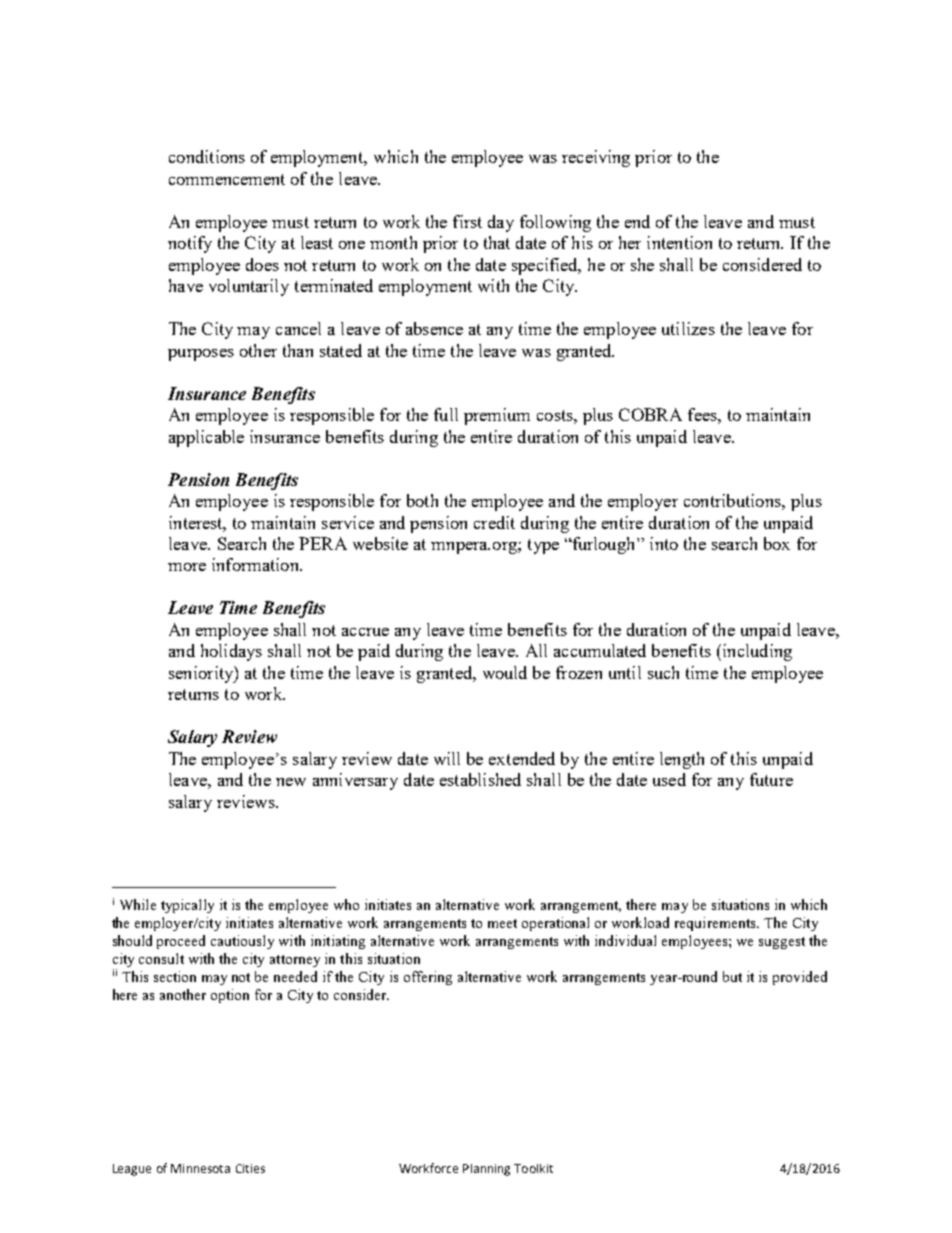 This image has width=952, height=1233. I want to click on including, so click(756, 652).
